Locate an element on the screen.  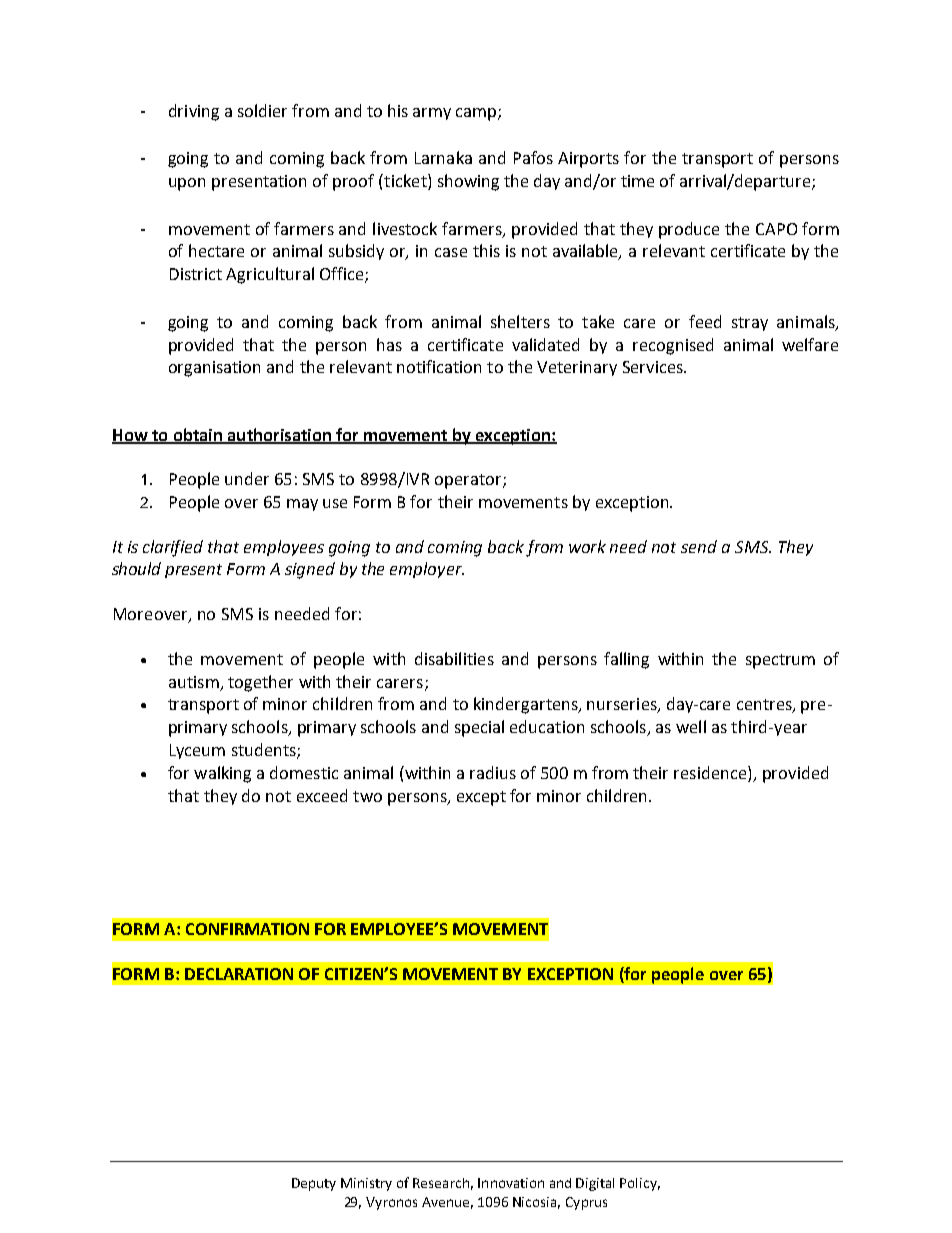
Research is located at coordinates (441, 1183).
